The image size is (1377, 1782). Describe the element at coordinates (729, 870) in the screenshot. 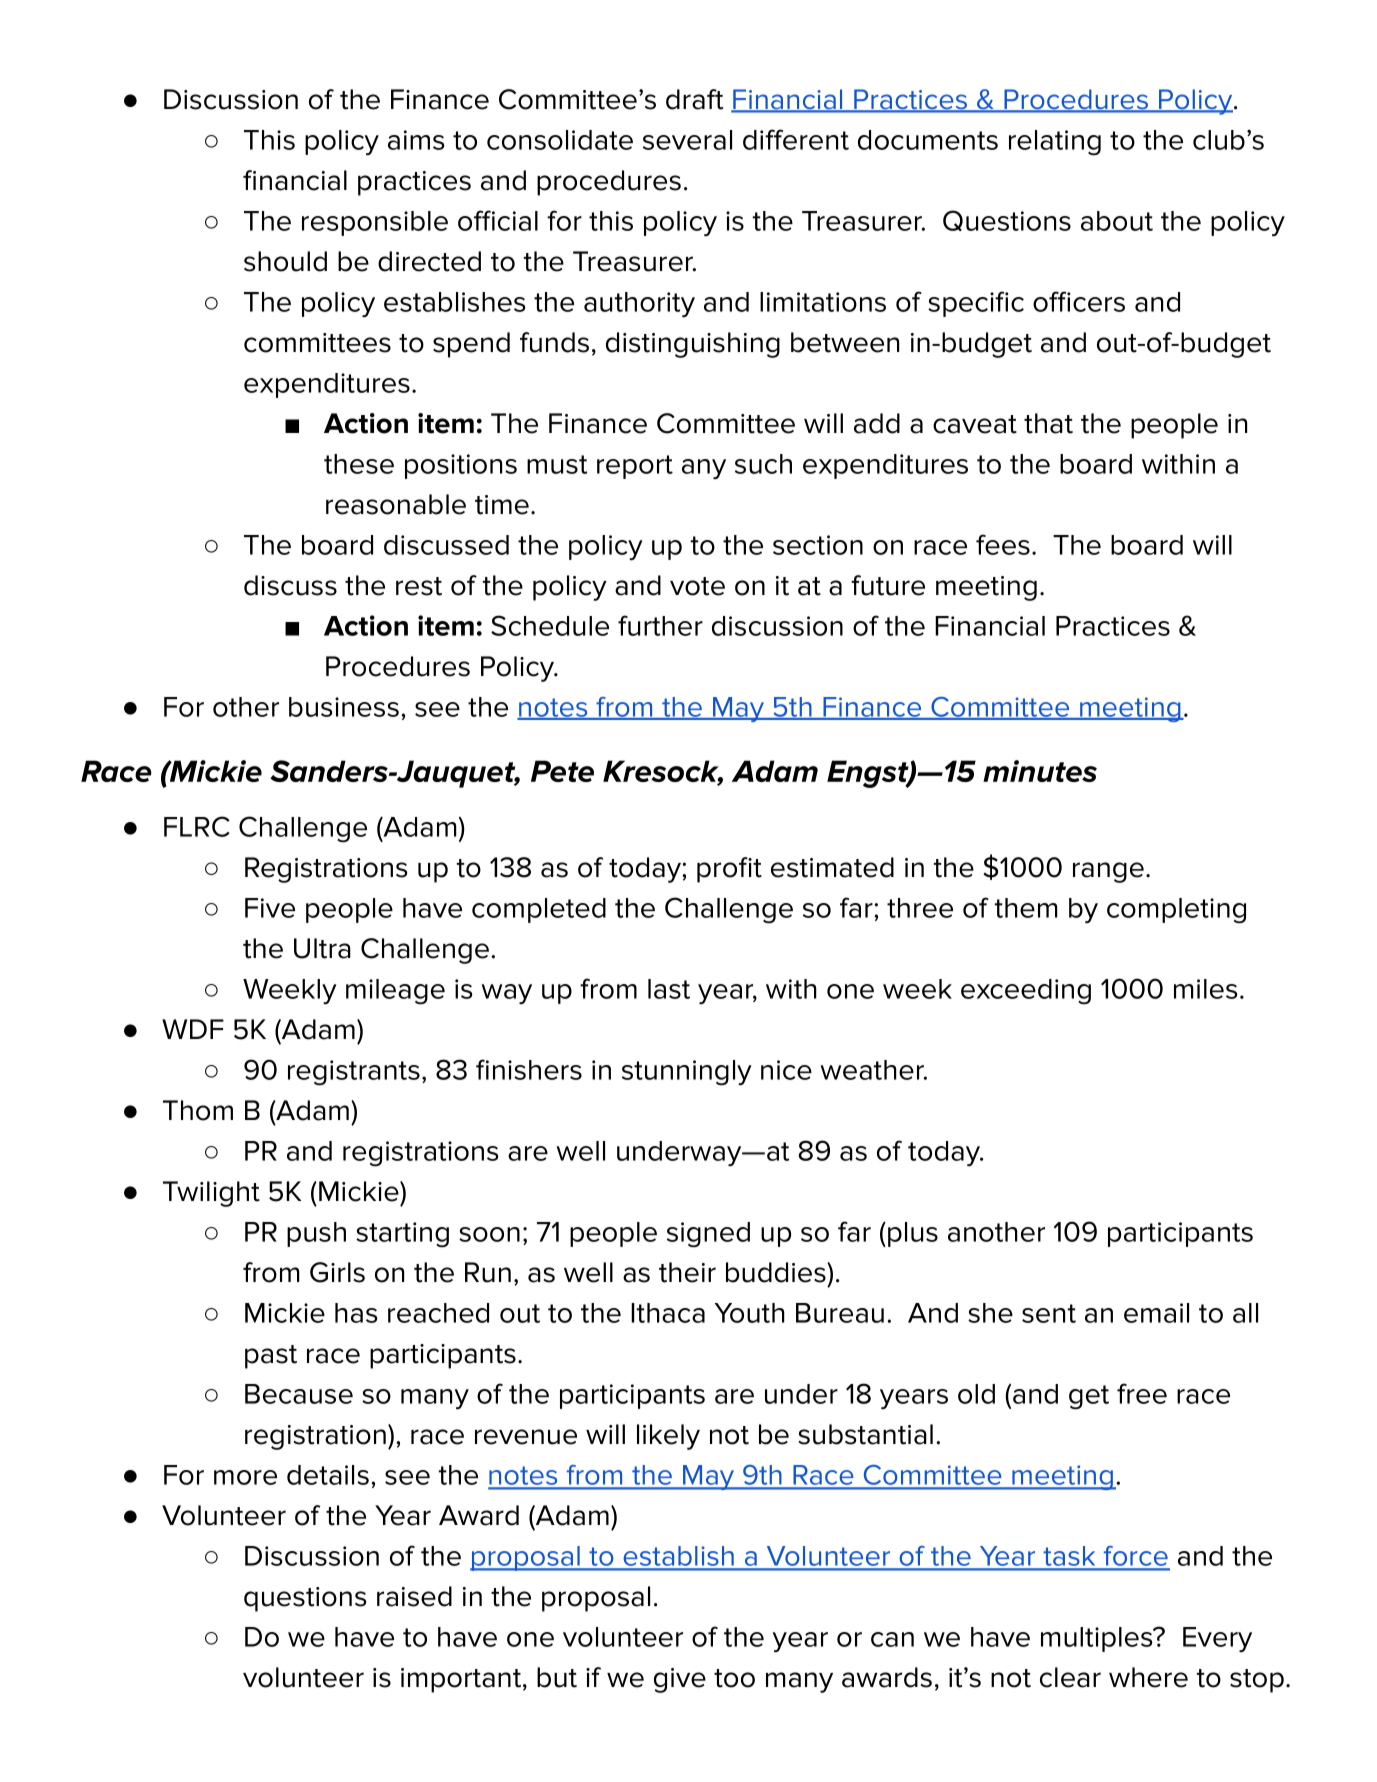

I see `profit` at that location.
